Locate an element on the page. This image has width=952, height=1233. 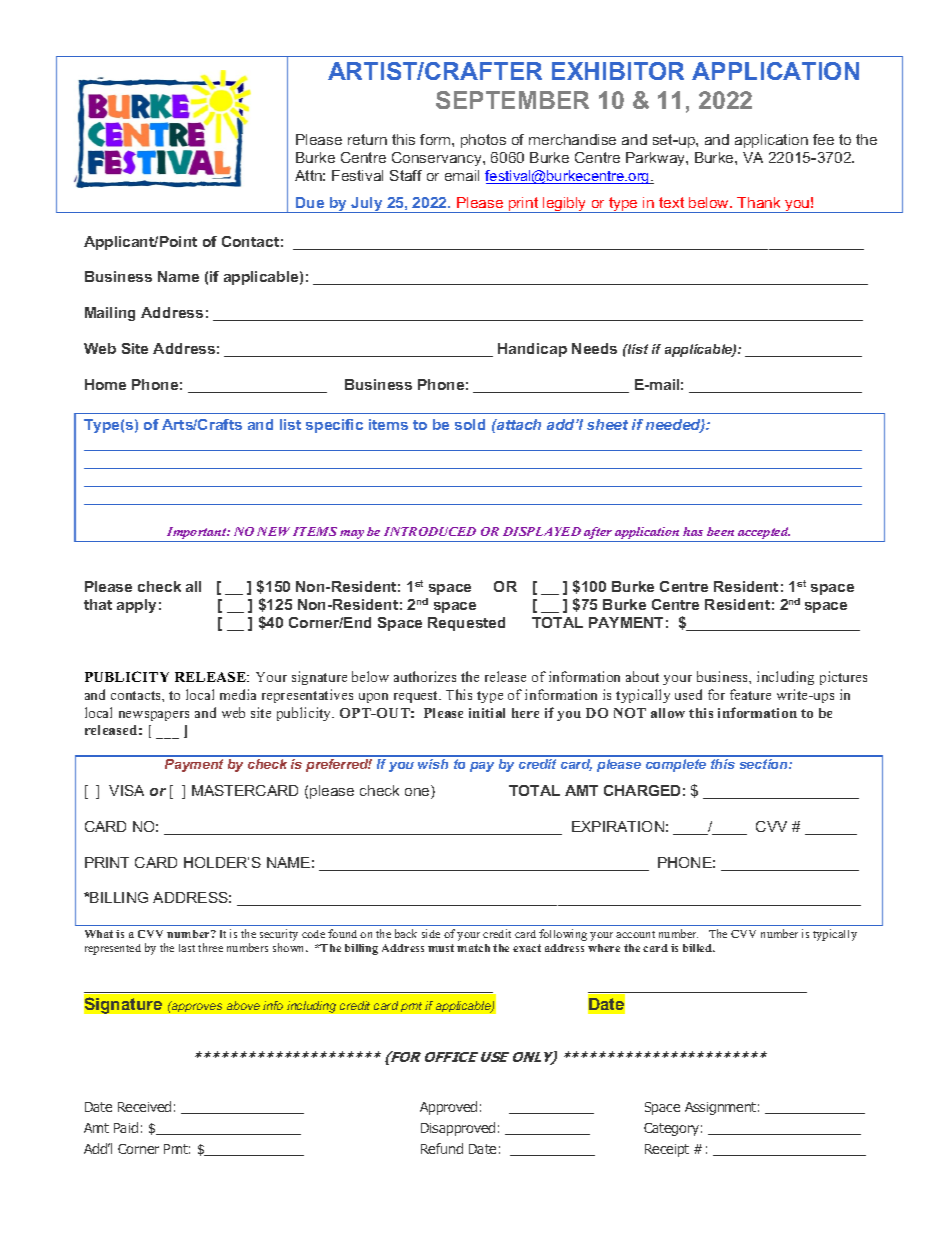
Refund is located at coordinates (442, 1148).
